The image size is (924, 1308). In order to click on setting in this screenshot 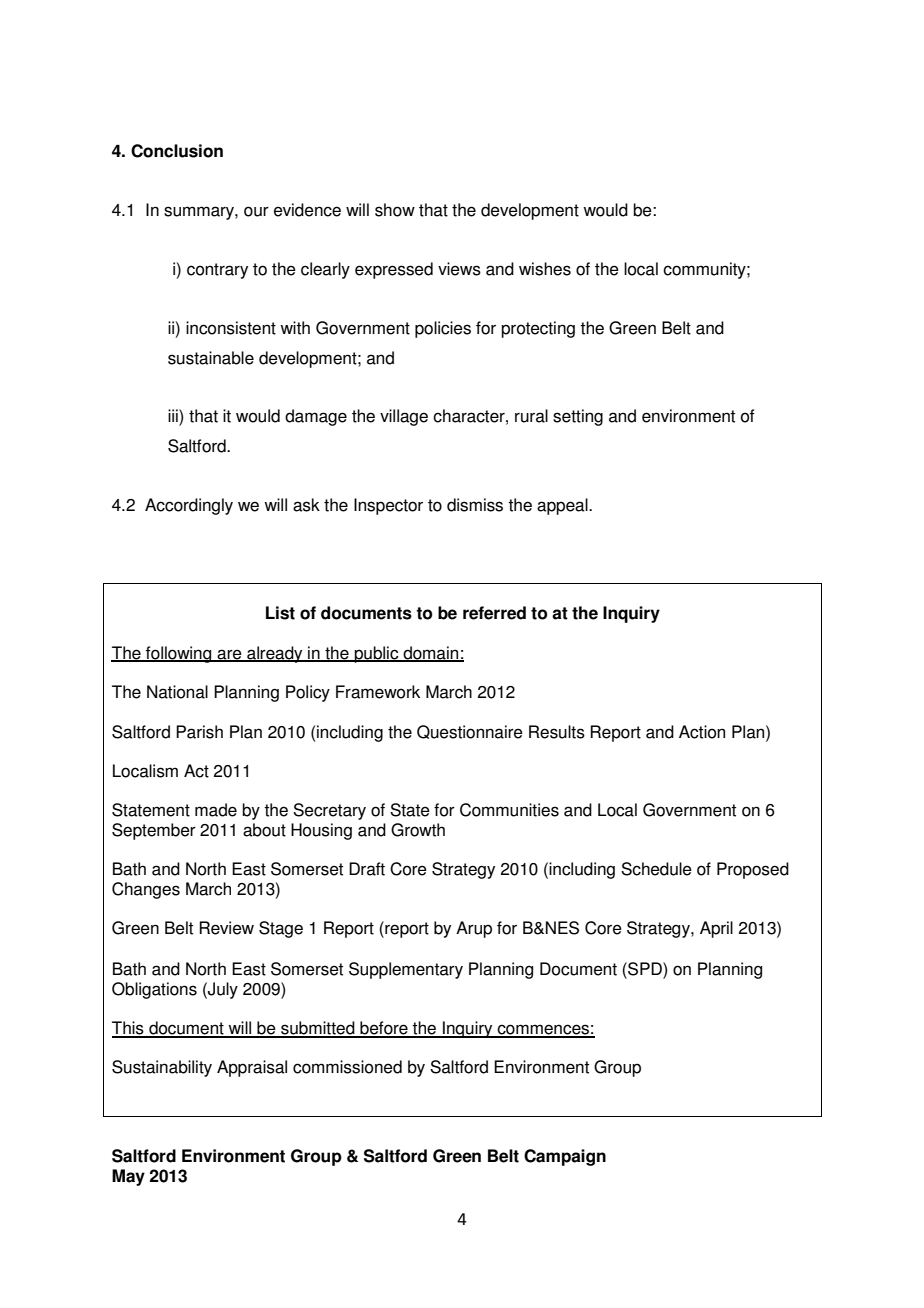, I will do `click(578, 417)`.
